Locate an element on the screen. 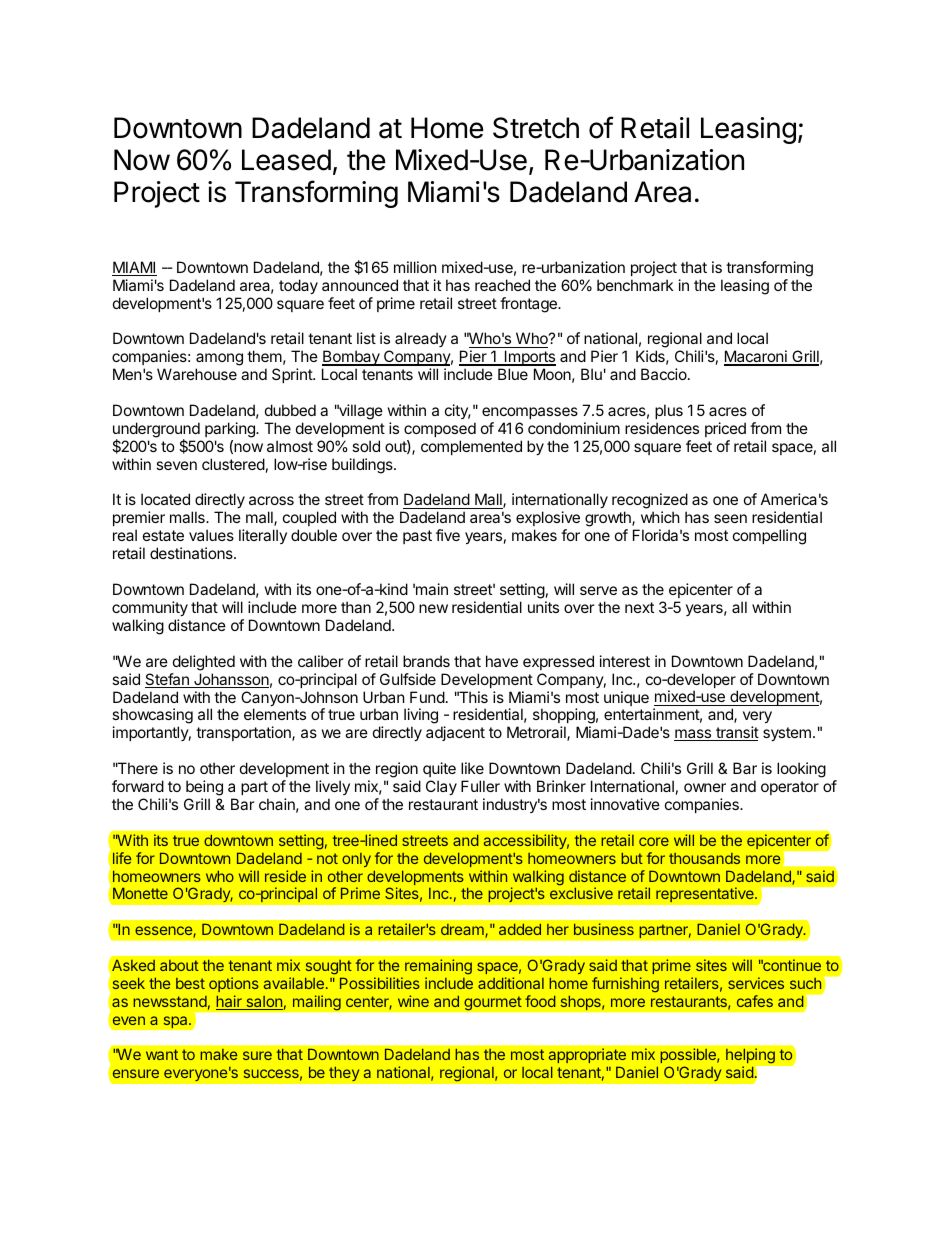 This screenshot has width=952, height=1233. units is located at coordinates (543, 607).
